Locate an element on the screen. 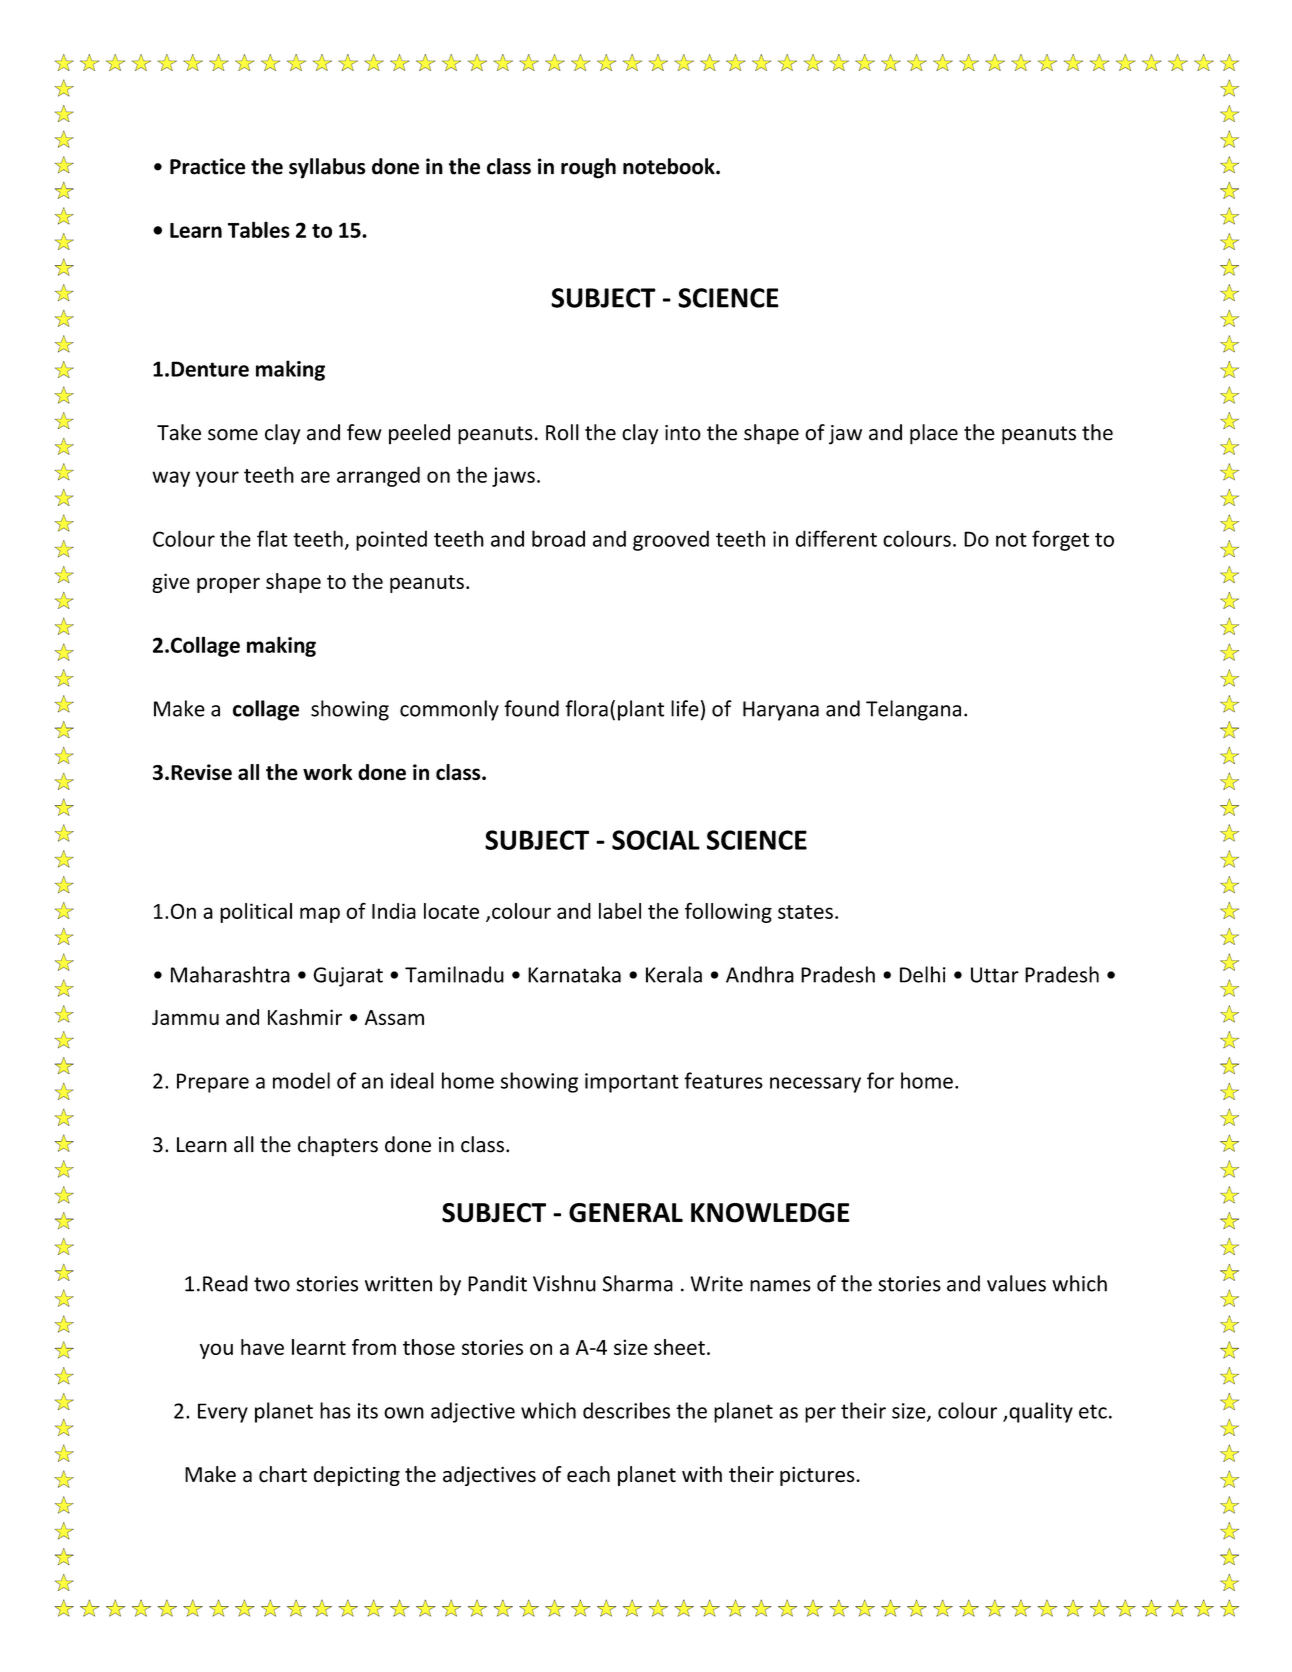 The height and width of the screenshot is (1672, 1292). place is located at coordinates (934, 434).
